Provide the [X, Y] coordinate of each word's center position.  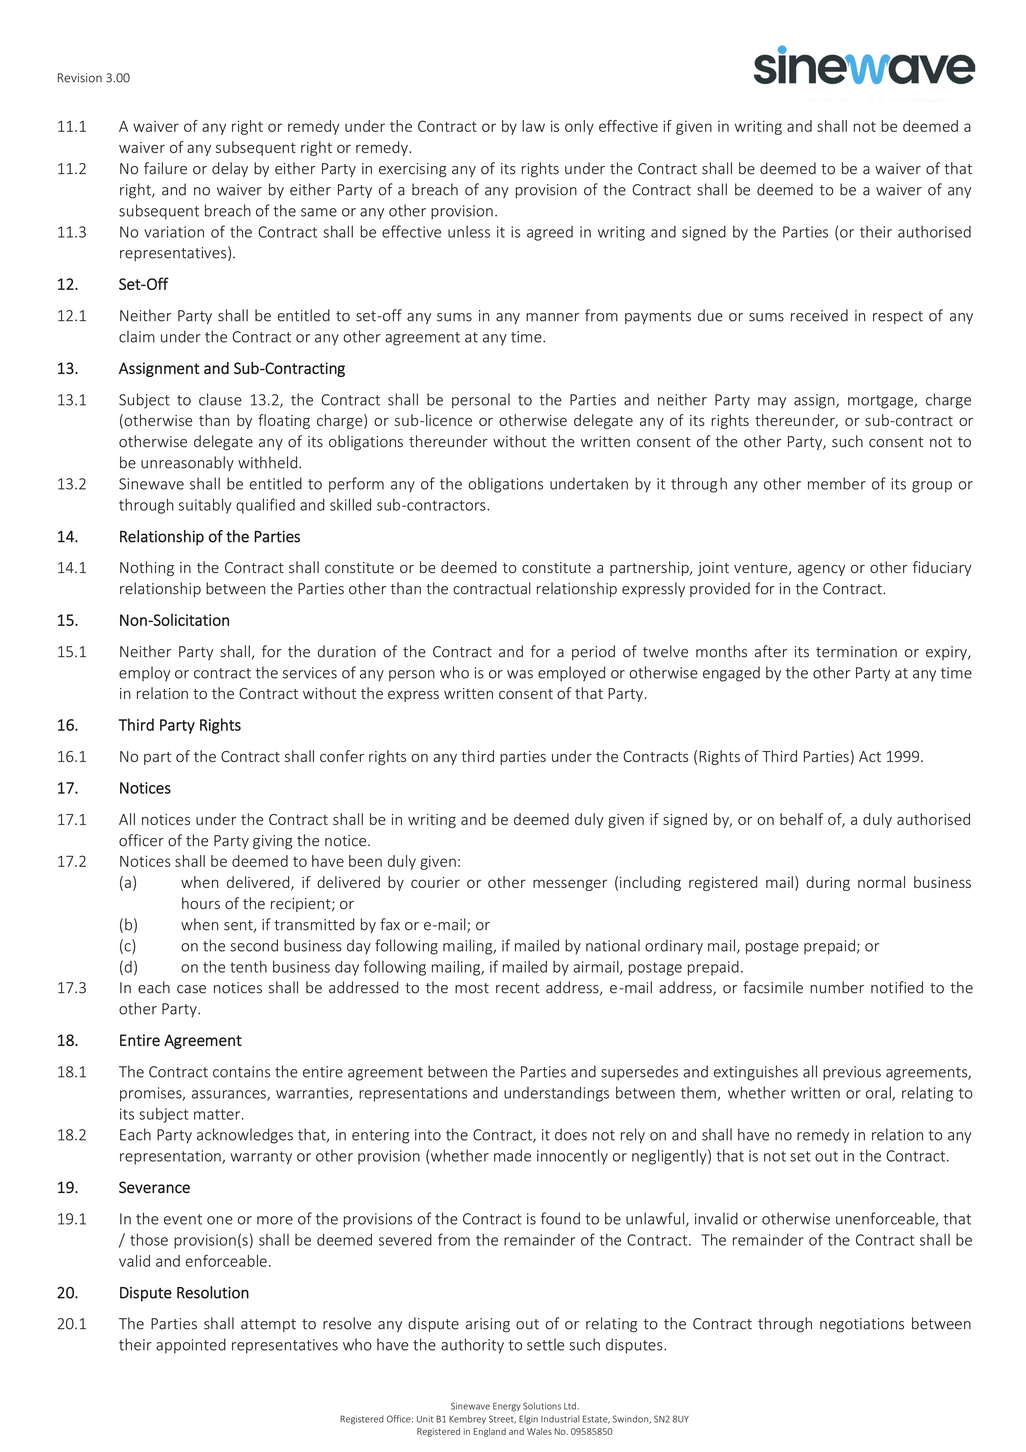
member [837, 483]
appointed [191, 1345]
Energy [507, 1407]
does [571, 1134]
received [819, 315]
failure [165, 168]
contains [241, 1072]
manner [552, 317]
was [520, 674]
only [579, 127]
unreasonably [187, 463]
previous [852, 1073]
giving [273, 842]
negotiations [862, 1325]
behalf [801, 819]
